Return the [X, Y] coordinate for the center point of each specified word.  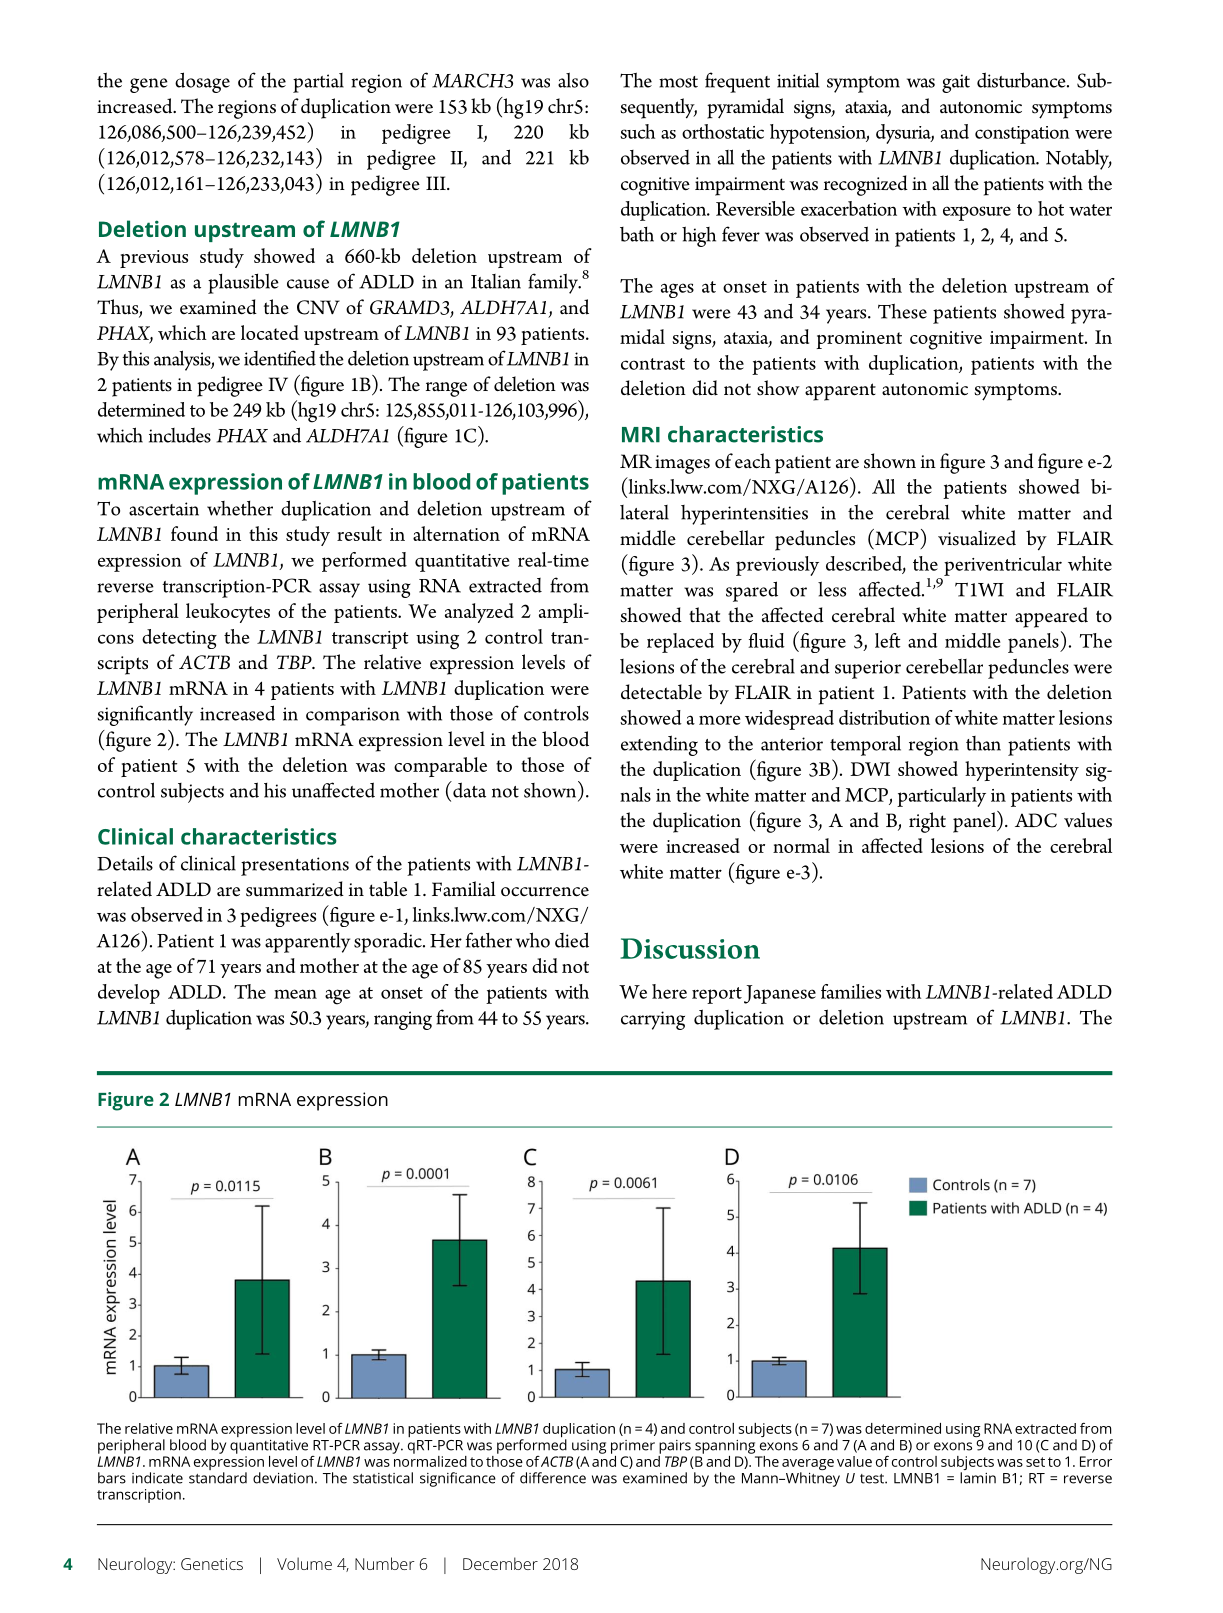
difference [553, 1478]
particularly [941, 797]
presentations [295, 866]
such [637, 131]
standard [218, 1478]
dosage [202, 82]
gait [956, 83]
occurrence [545, 892]
